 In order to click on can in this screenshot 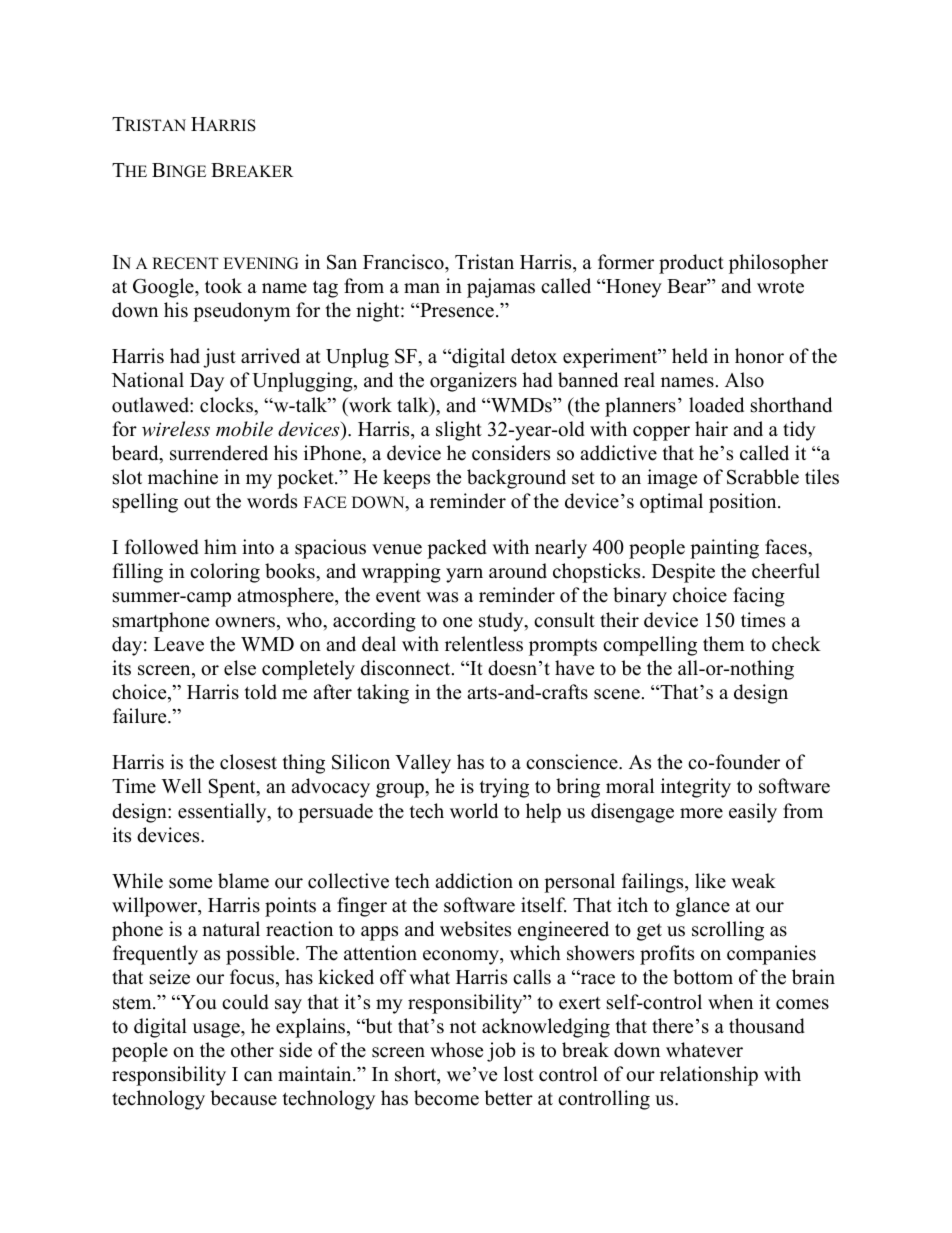, I will do `click(258, 1076)`.
